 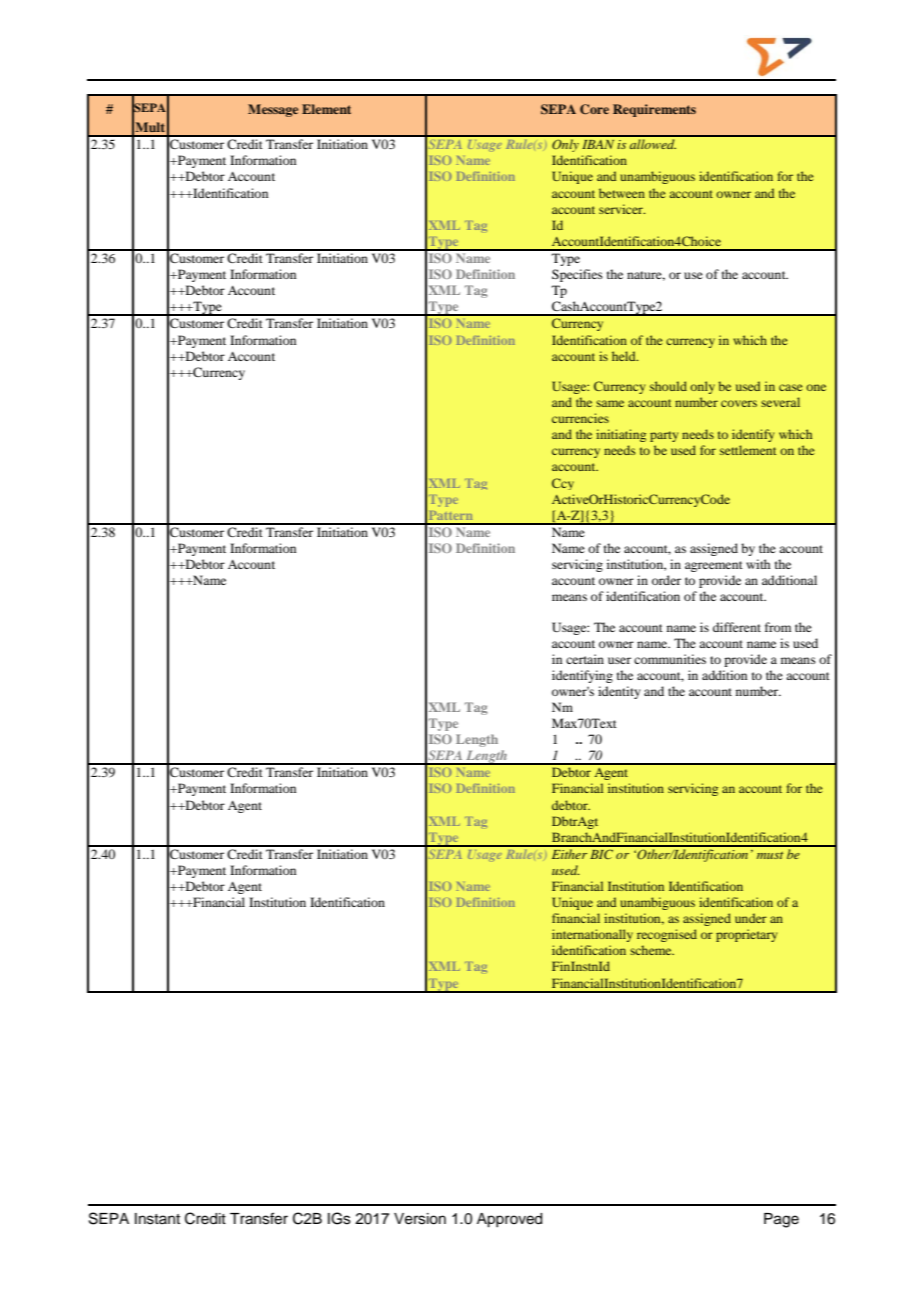 I want to click on proprietary, so click(x=746, y=935).
